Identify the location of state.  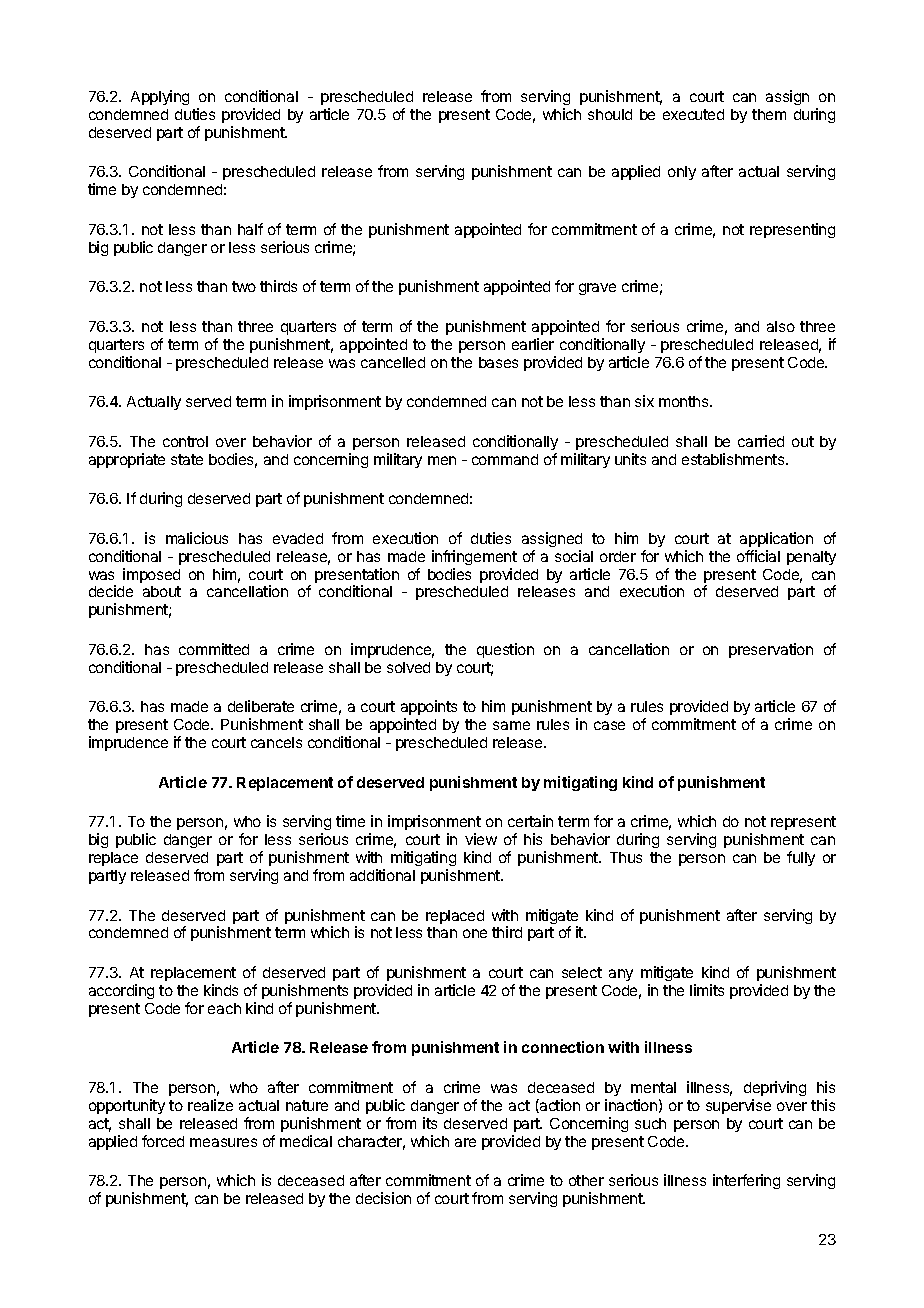
(187, 459).
